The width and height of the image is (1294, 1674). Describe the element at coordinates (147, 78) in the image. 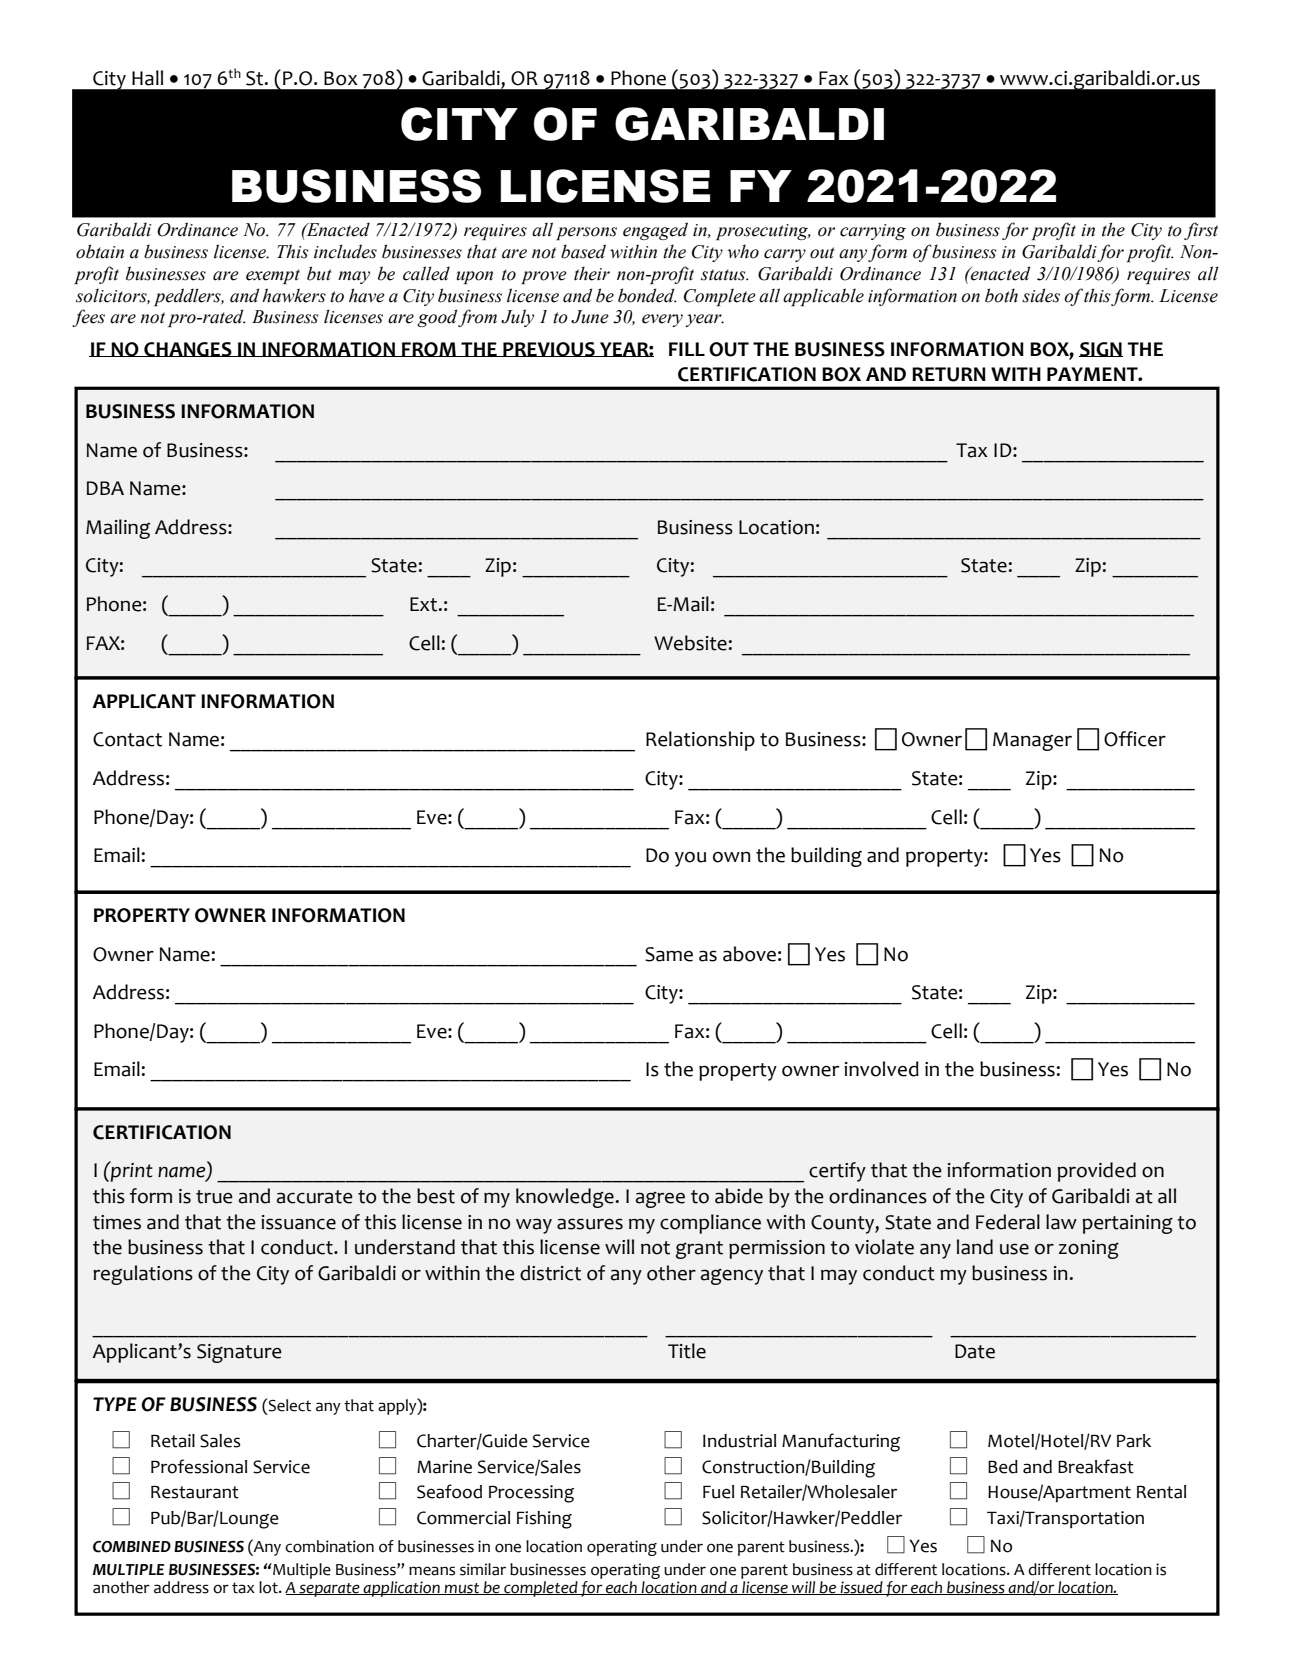

I see `Hall` at that location.
